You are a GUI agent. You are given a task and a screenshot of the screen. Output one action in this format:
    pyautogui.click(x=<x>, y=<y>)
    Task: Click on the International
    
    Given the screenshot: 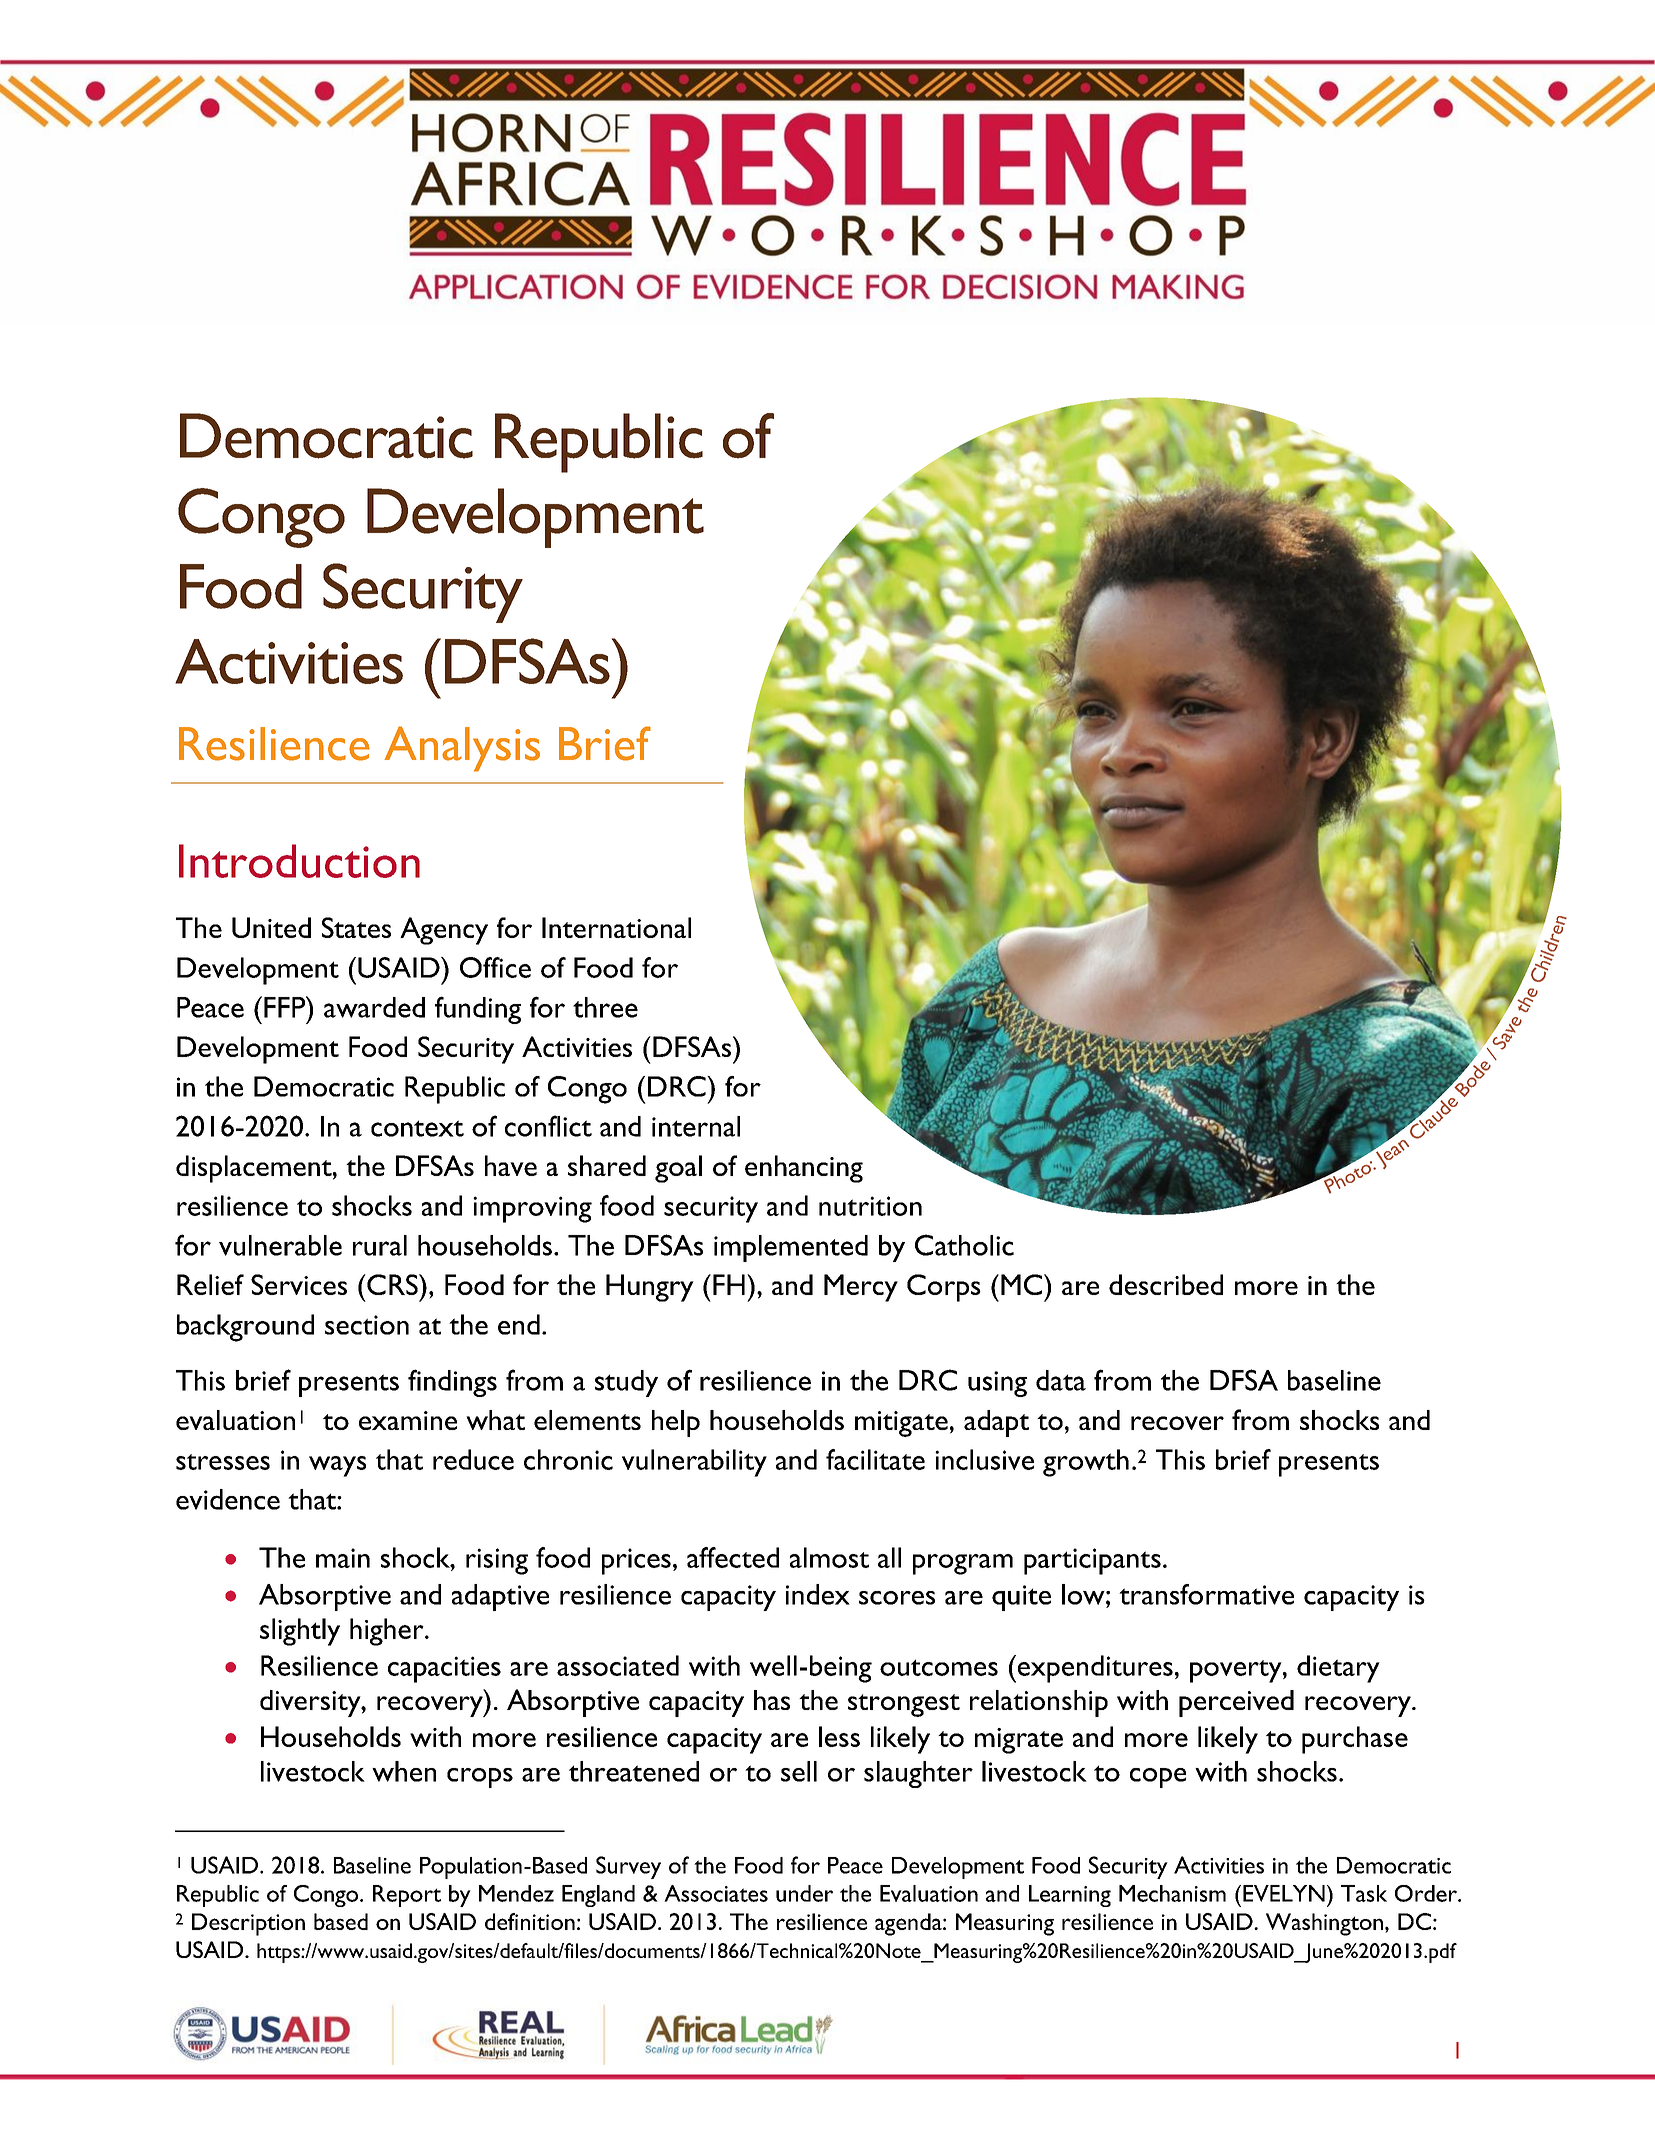 What is the action you would take?
    pyautogui.click(x=616, y=927)
